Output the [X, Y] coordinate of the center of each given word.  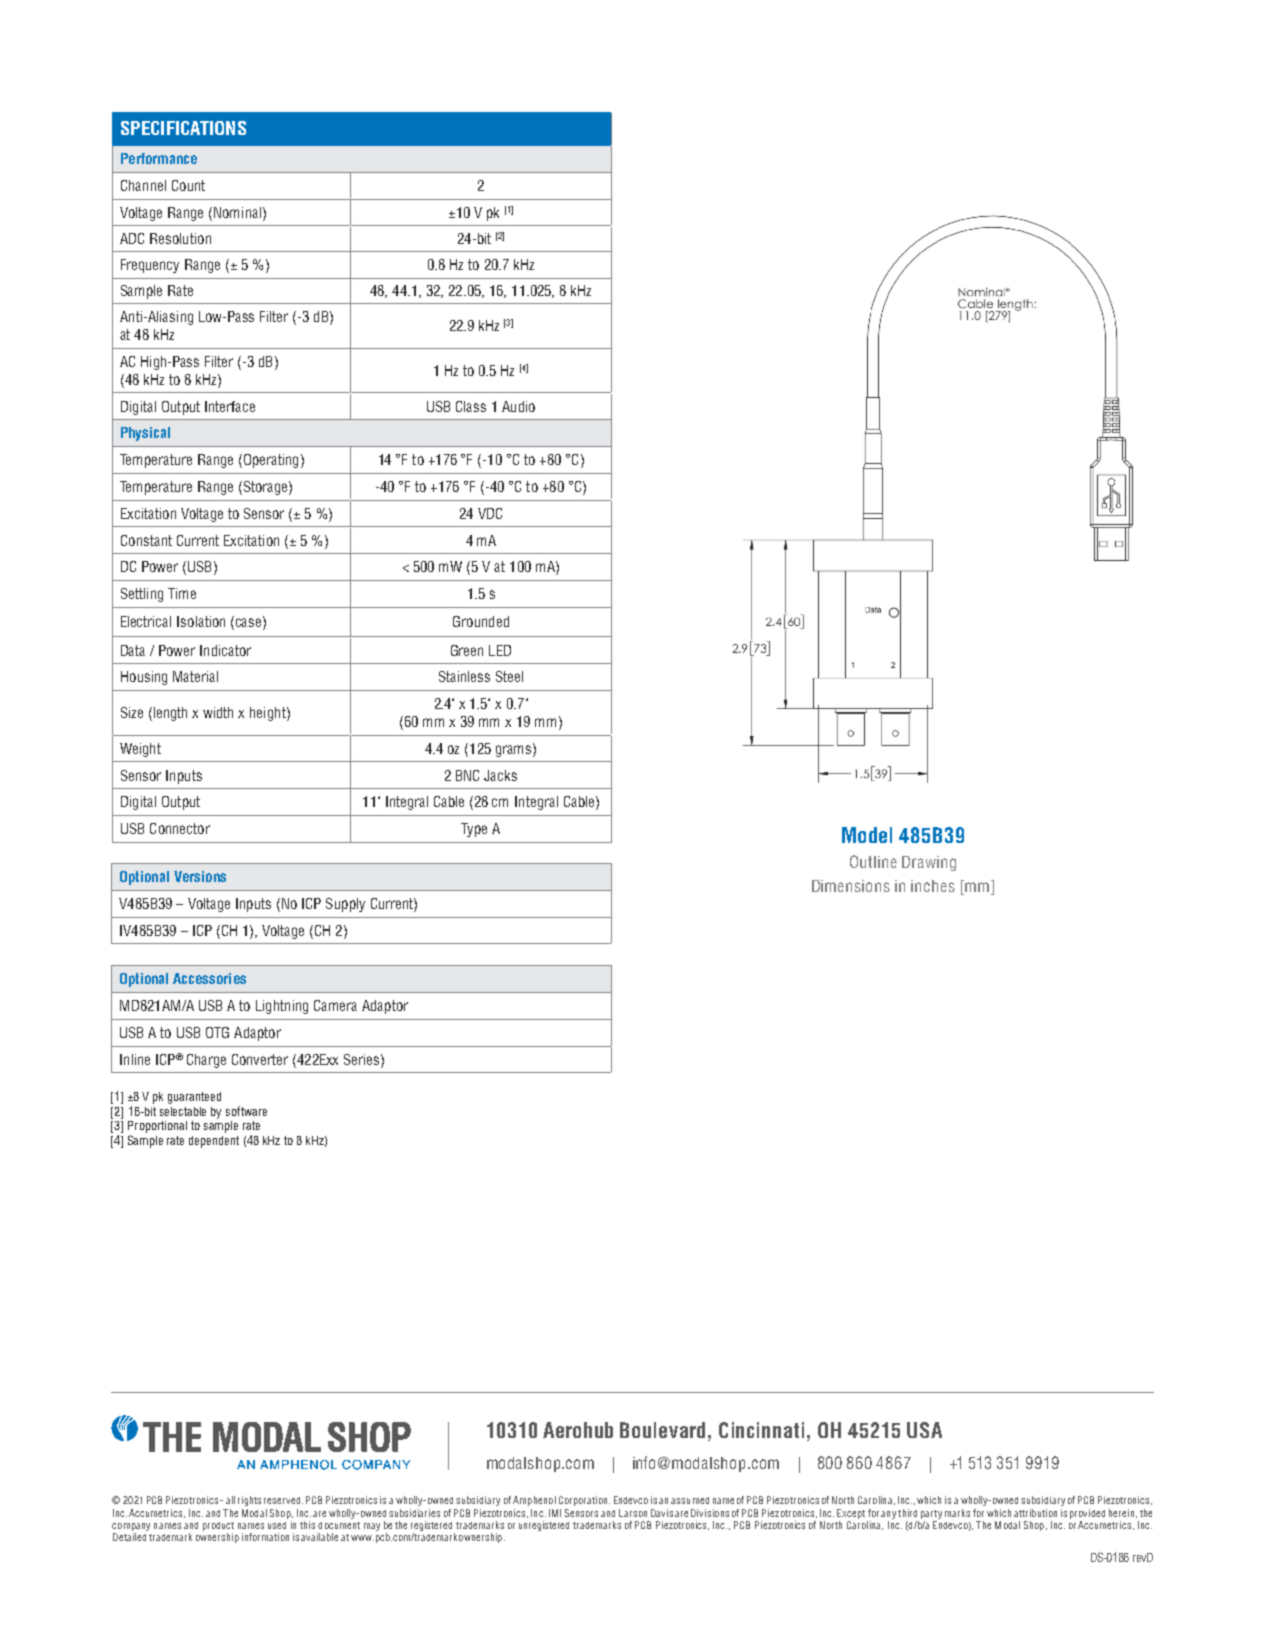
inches [933, 886]
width [218, 712]
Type [474, 830]
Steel [509, 676]
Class [471, 406]
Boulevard [662, 1430]
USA [924, 1430]
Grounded [481, 621]
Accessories [209, 978]
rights [249, 1501]
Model [867, 835]
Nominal [237, 212]
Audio [518, 406]
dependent [214, 1142]
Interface [230, 406]
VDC [490, 513]
